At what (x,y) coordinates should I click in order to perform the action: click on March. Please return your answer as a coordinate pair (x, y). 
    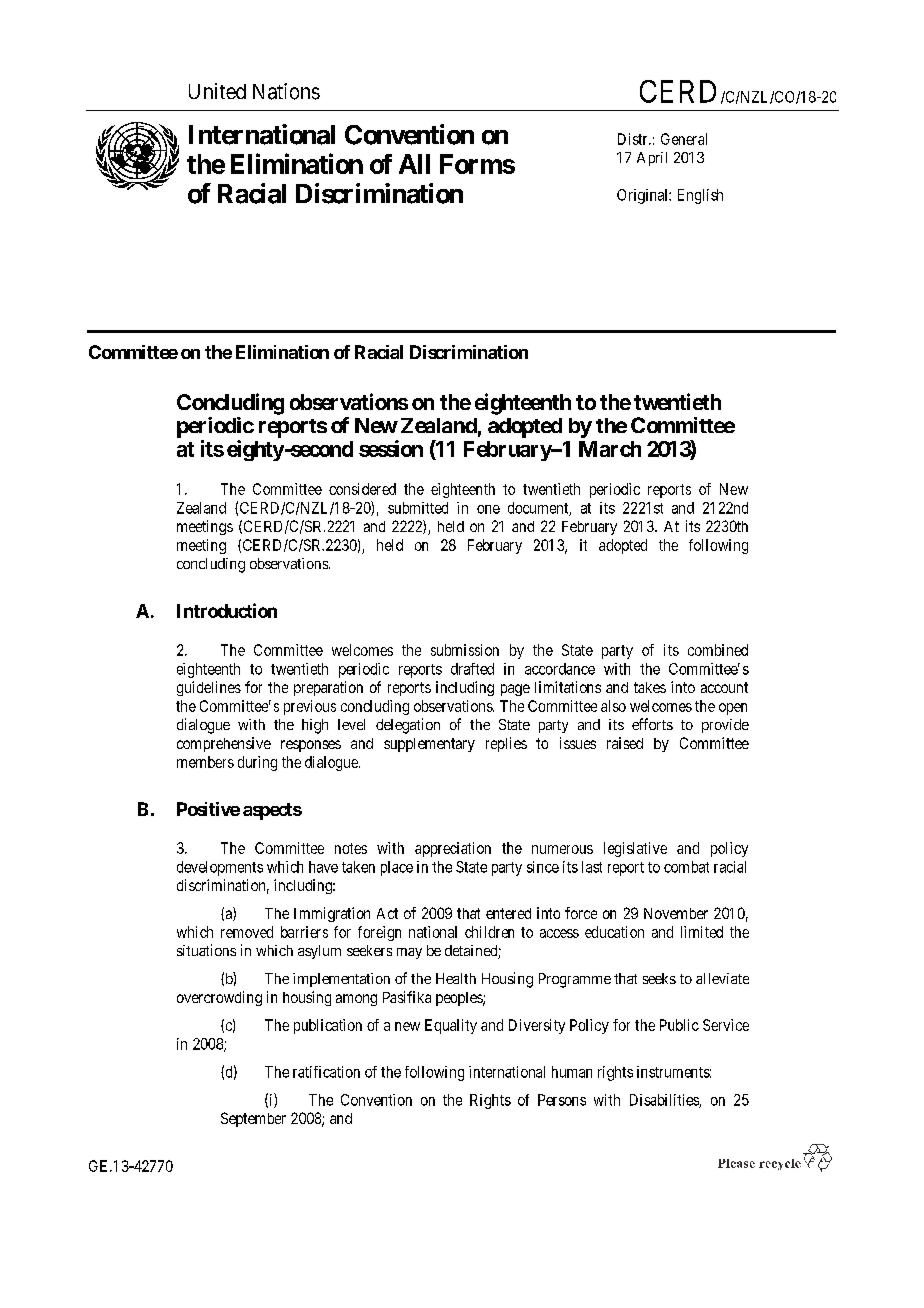
    Looking at the image, I should click on (610, 449).
